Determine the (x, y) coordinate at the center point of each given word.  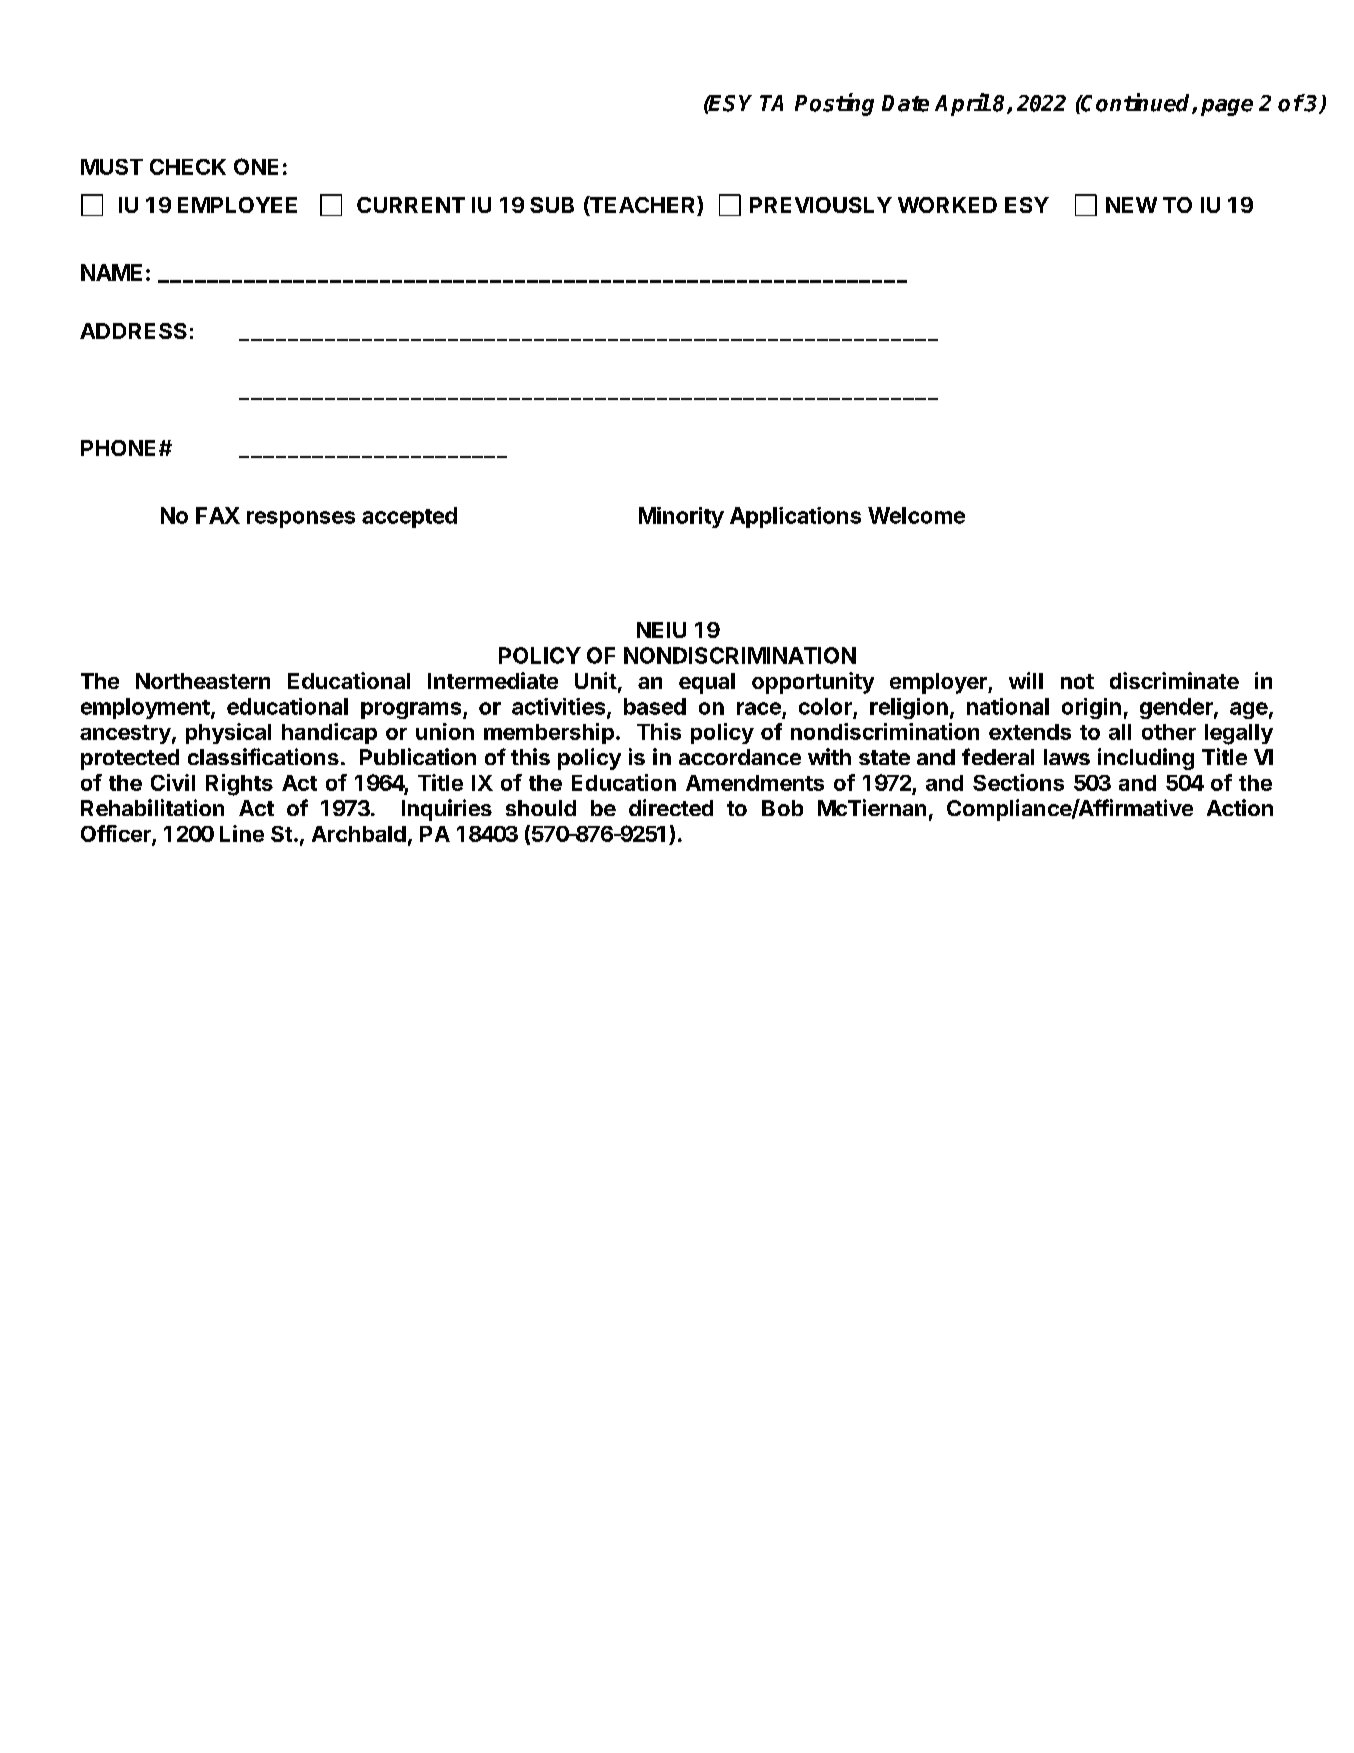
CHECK (188, 167)
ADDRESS (133, 331)
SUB (552, 205)
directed (671, 807)
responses (301, 519)
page (1227, 107)
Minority (681, 517)
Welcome (916, 515)
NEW (1131, 205)
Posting (834, 104)
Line (242, 833)
